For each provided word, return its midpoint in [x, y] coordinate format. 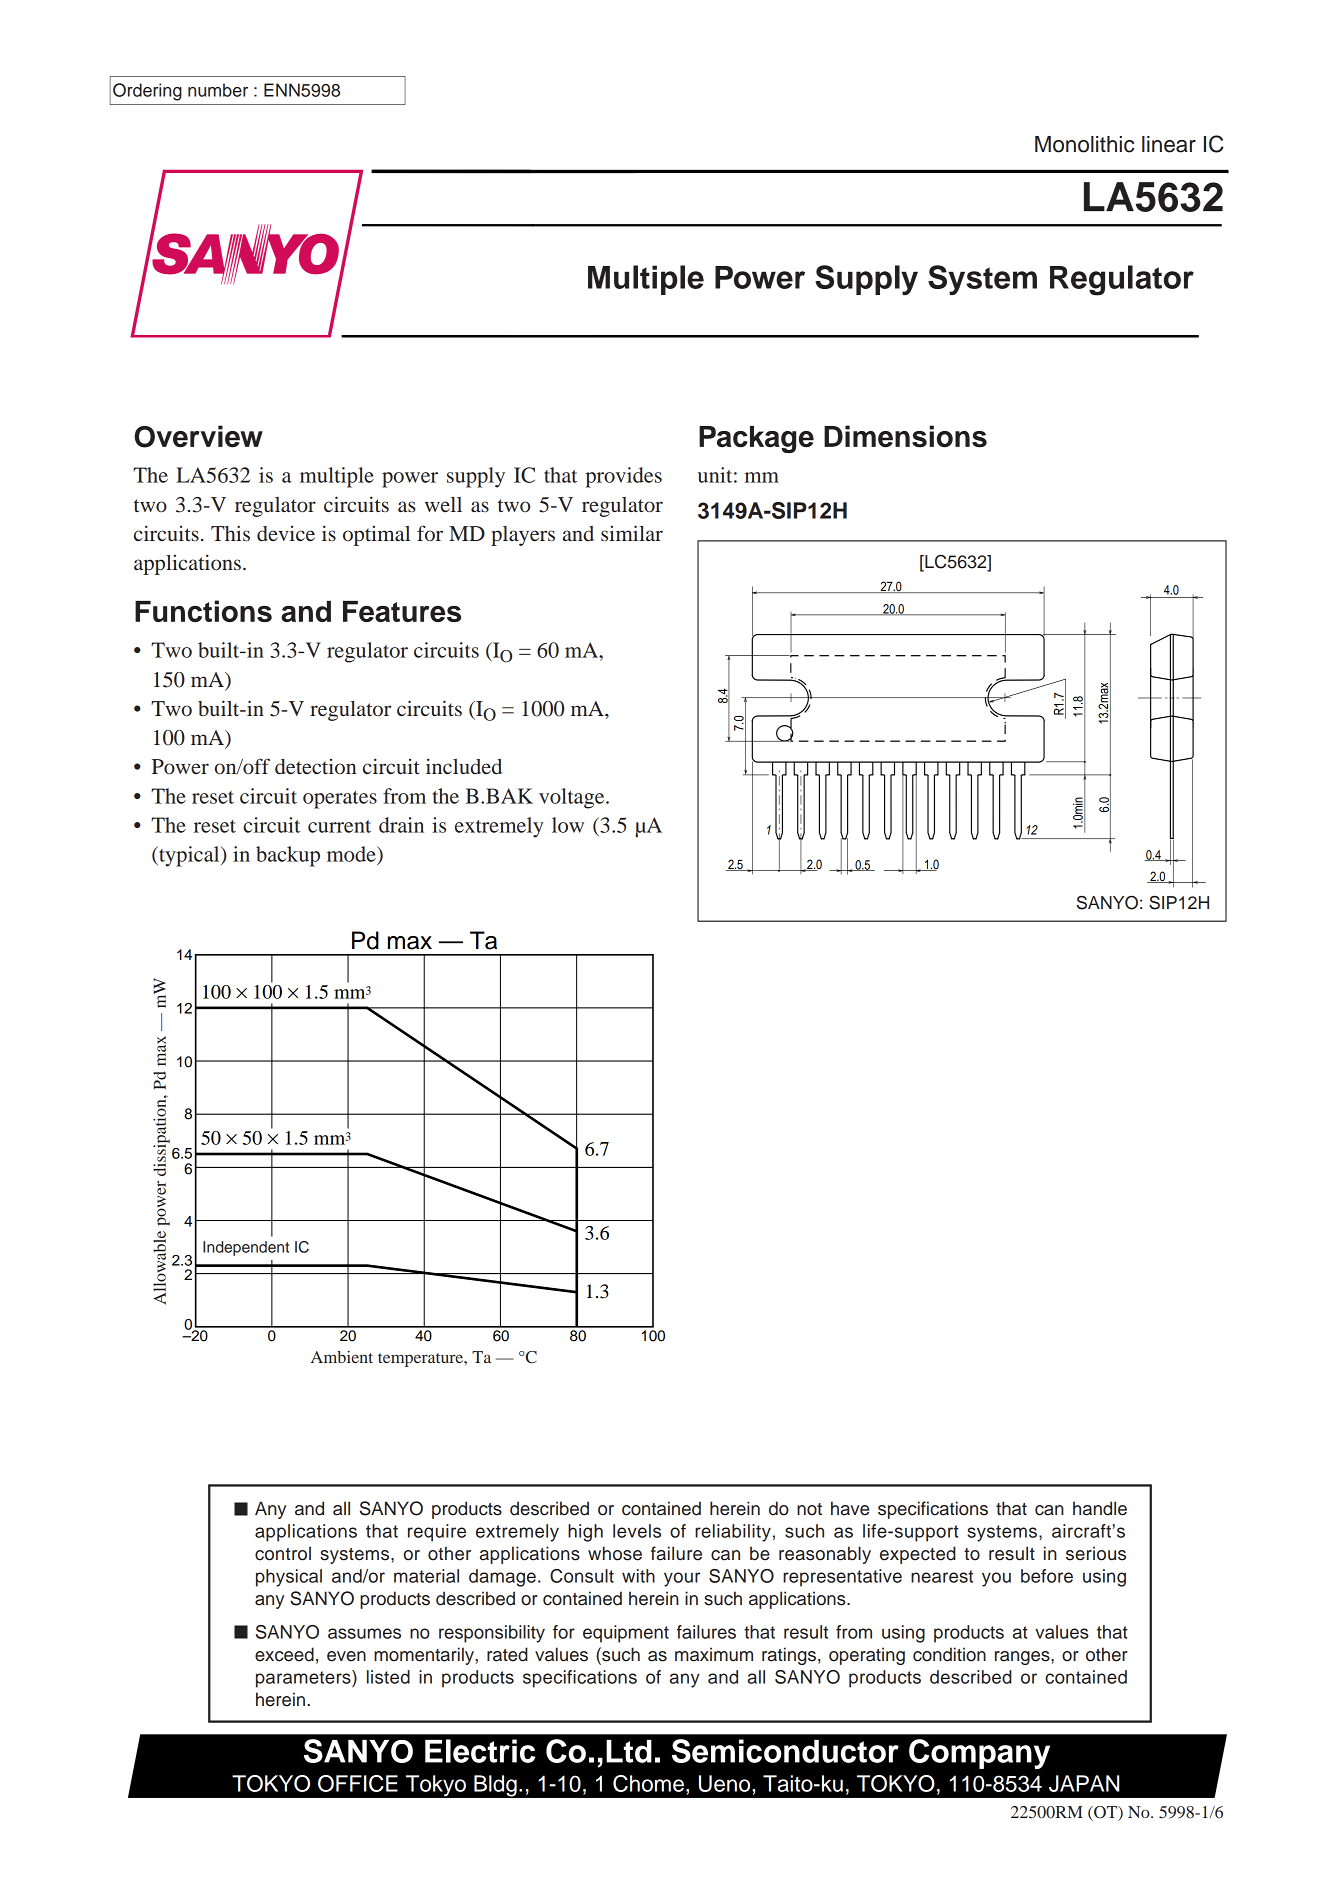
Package [756, 439]
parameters [304, 1679]
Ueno [726, 1783]
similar [632, 533]
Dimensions [905, 436]
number [218, 90]
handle [1100, 1508]
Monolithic [1084, 144]
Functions [203, 611]
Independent [246, 1248]
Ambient [342, 1357]
